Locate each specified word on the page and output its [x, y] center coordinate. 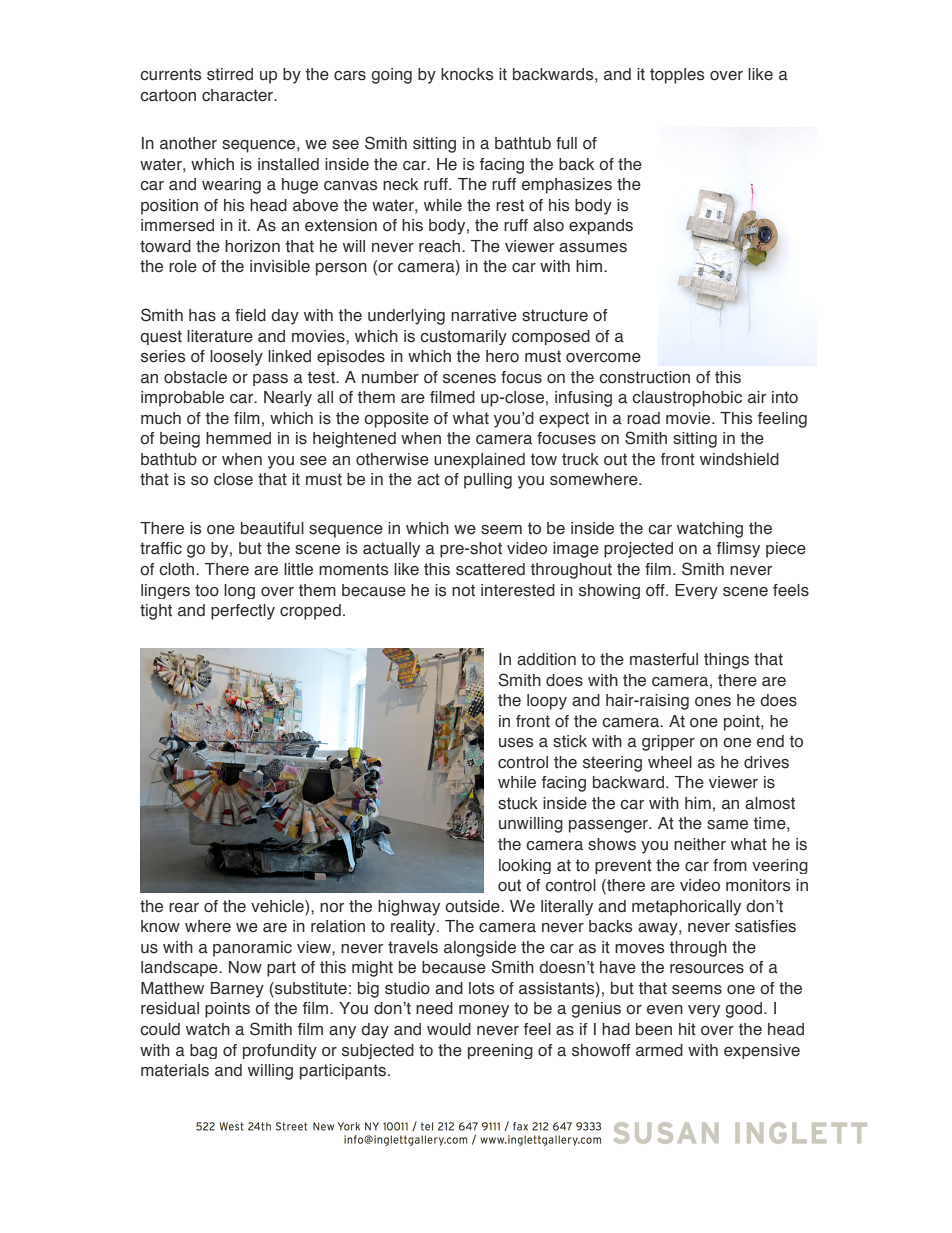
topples [677, 76]
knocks [467, 74]
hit [687, 1029]
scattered [490, 569]
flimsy [738, 550]
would [449, 1029]
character [239, 95]
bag [203, 1051]
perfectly [243, 612]
